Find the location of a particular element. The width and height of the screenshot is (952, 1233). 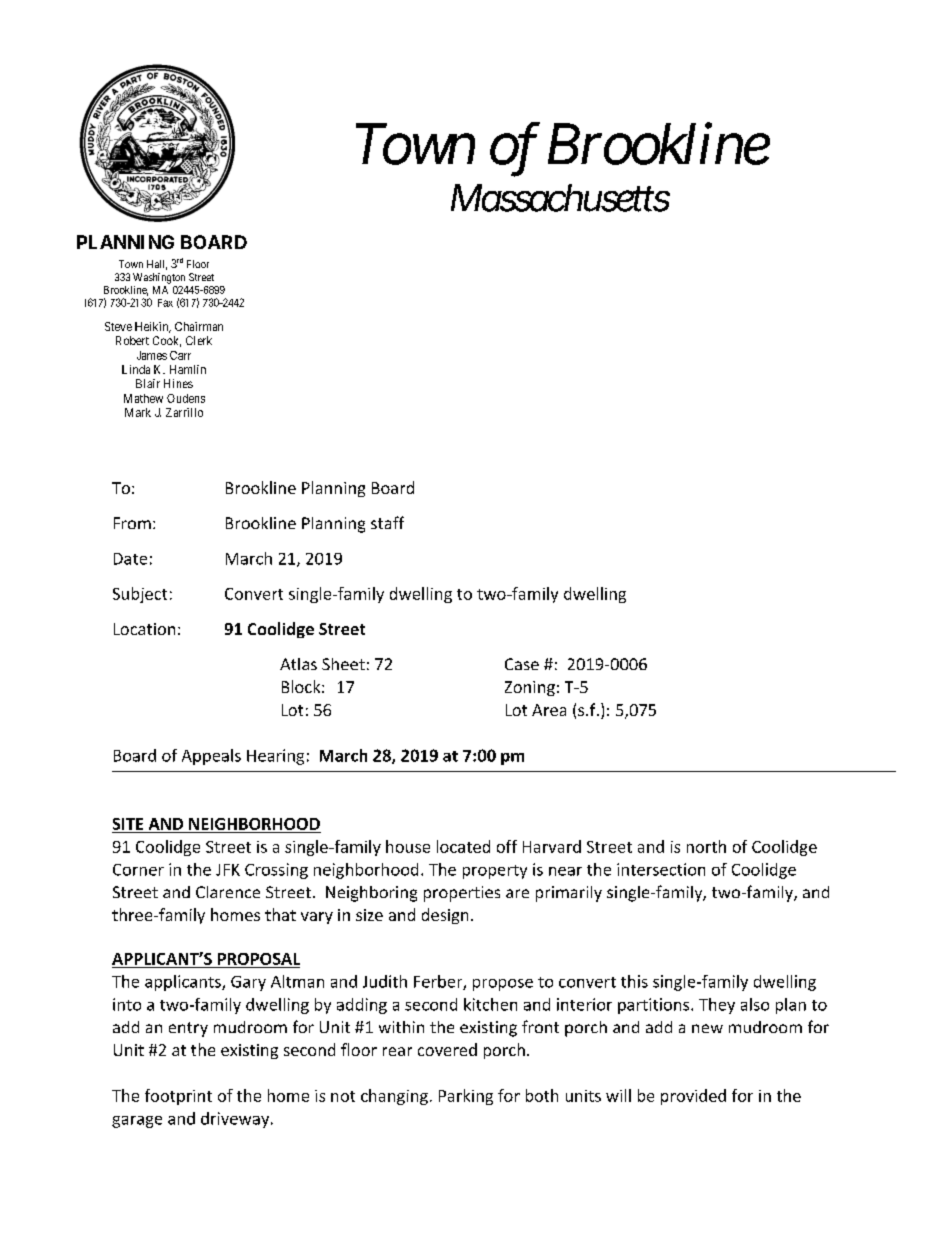

located is located at coordinates (463, 846).
